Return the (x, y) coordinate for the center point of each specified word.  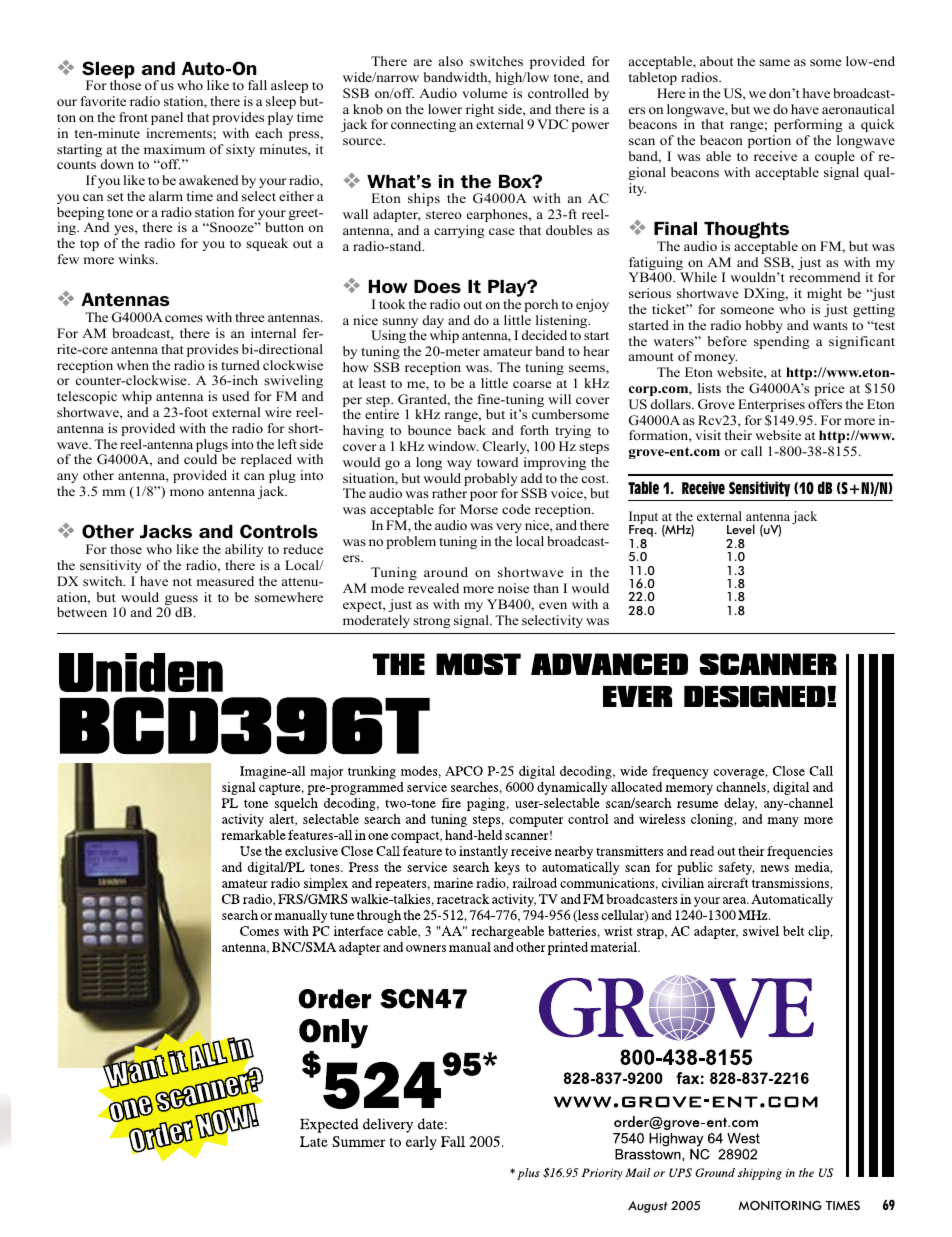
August (648, 1207)
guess (181, 601)
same (774, 62)
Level (741, 529)
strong (432, 622)
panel (167, 118)
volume (485, 93)
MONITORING (780, 1206)
